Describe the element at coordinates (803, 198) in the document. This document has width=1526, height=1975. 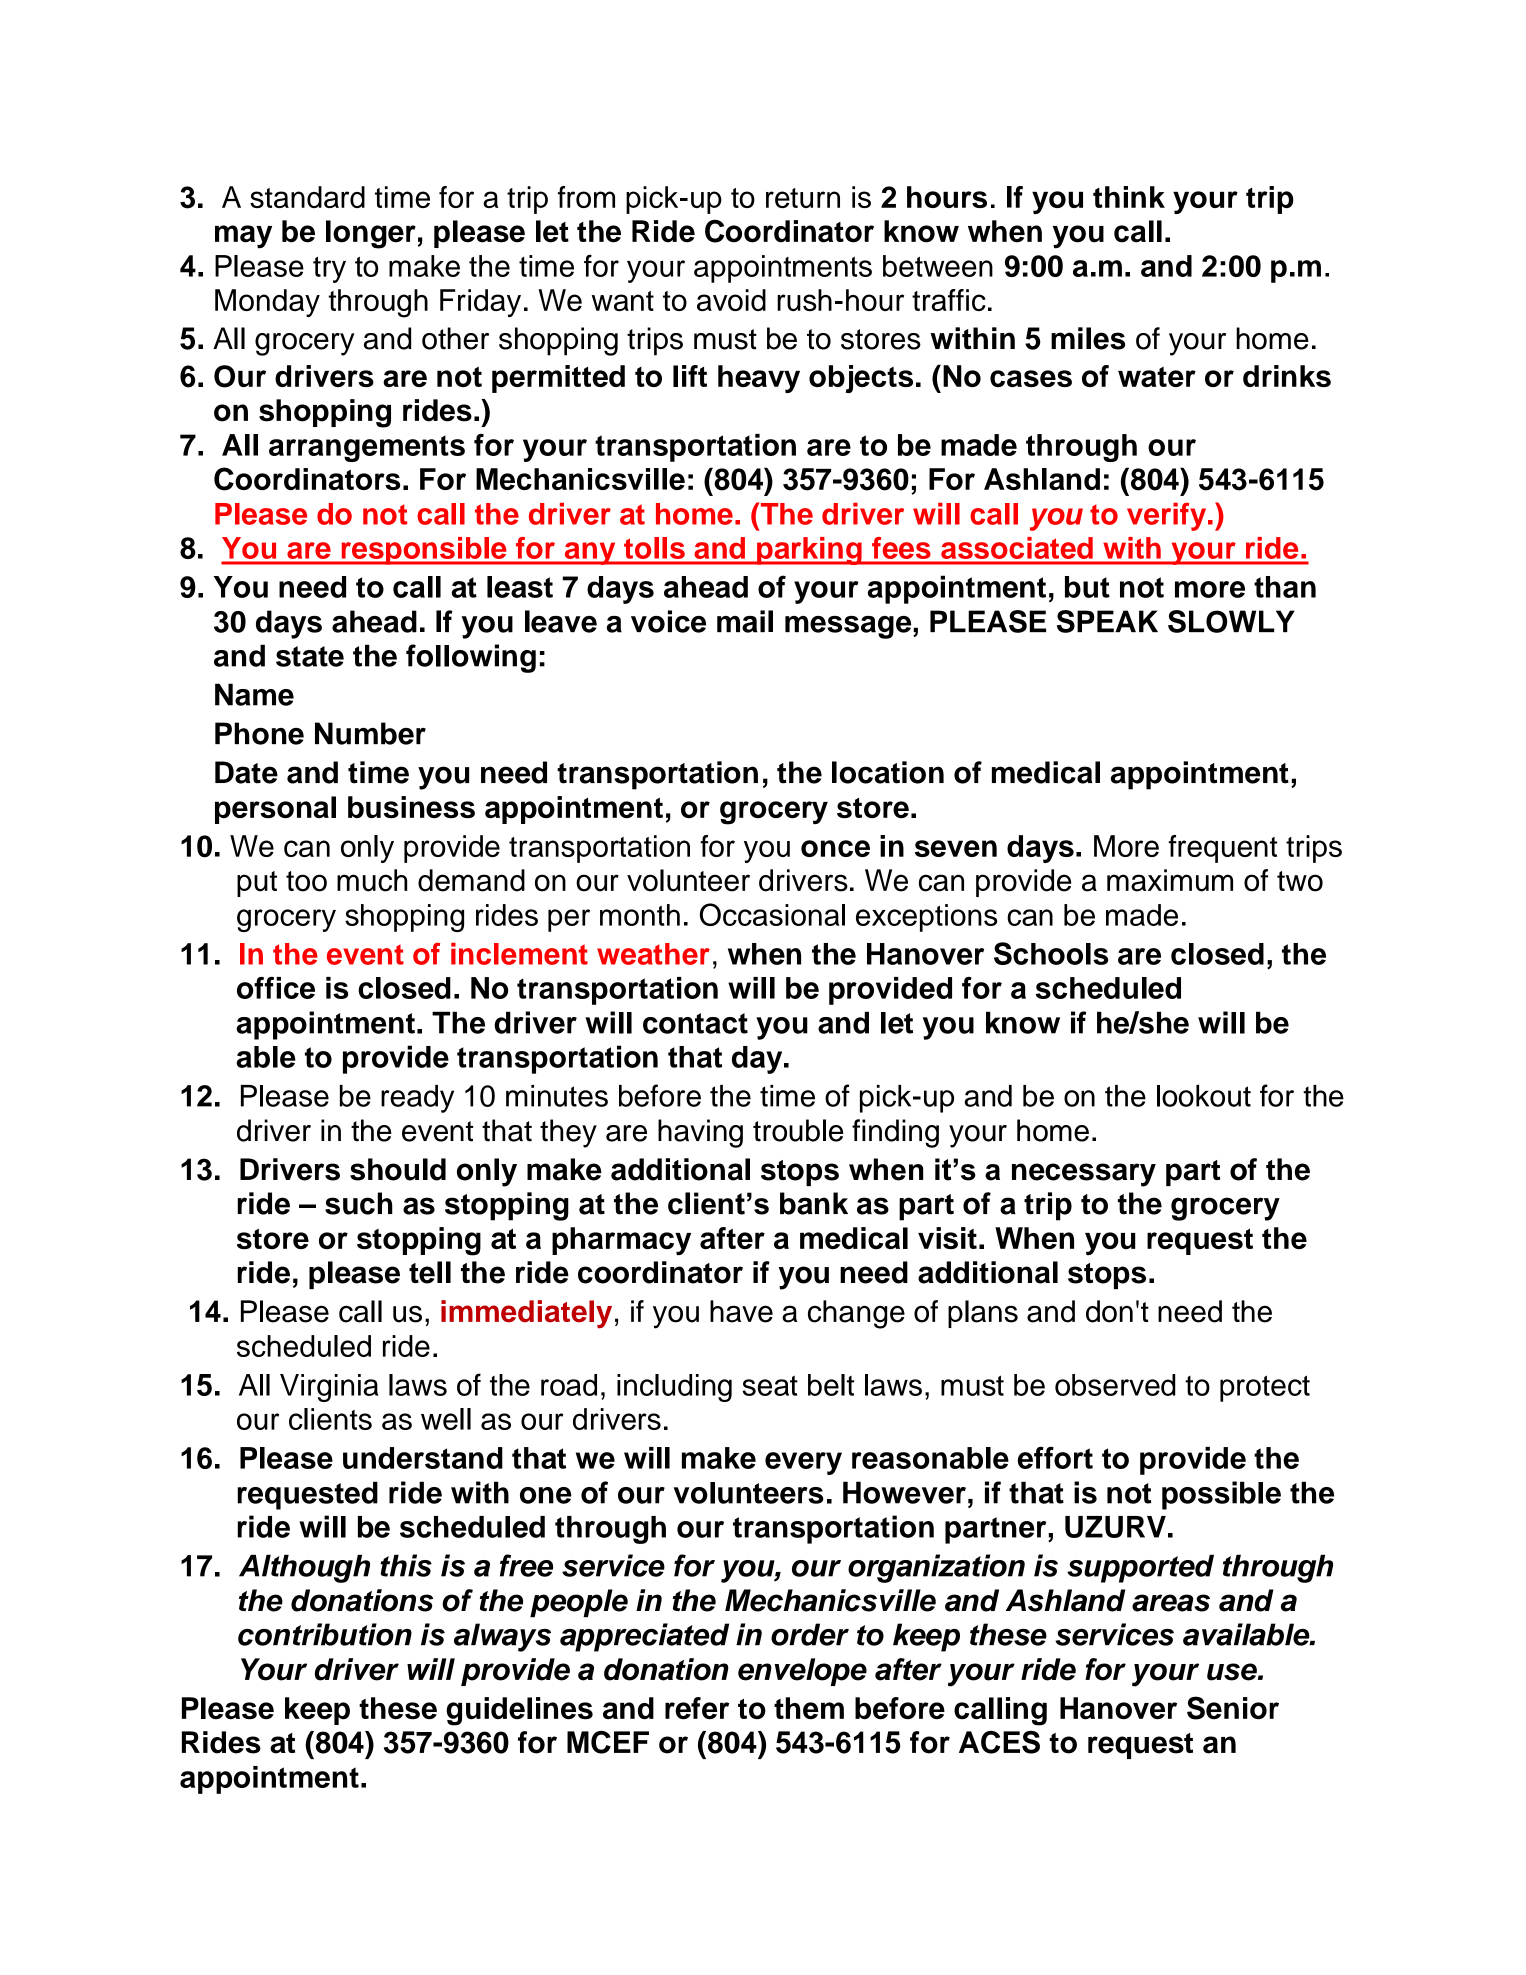
I see `return` at that location.
